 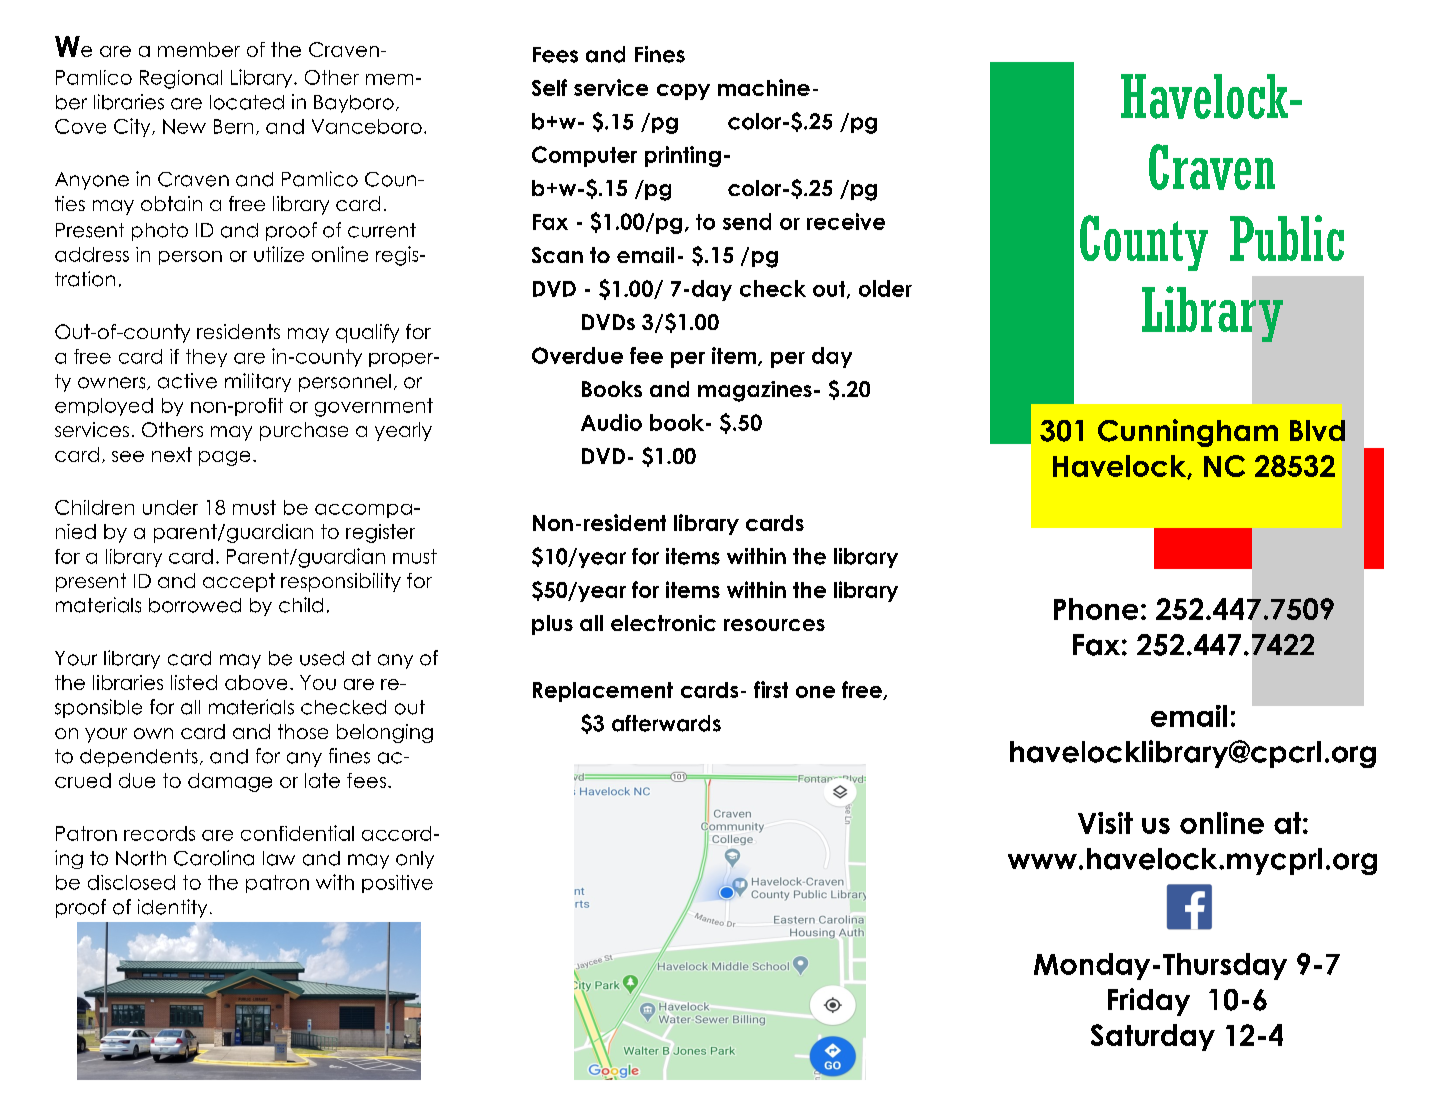 What do you see at coordinates (1096, 609) in the screenshot?
I see `Phone` at bounding box center [1096, 609].
